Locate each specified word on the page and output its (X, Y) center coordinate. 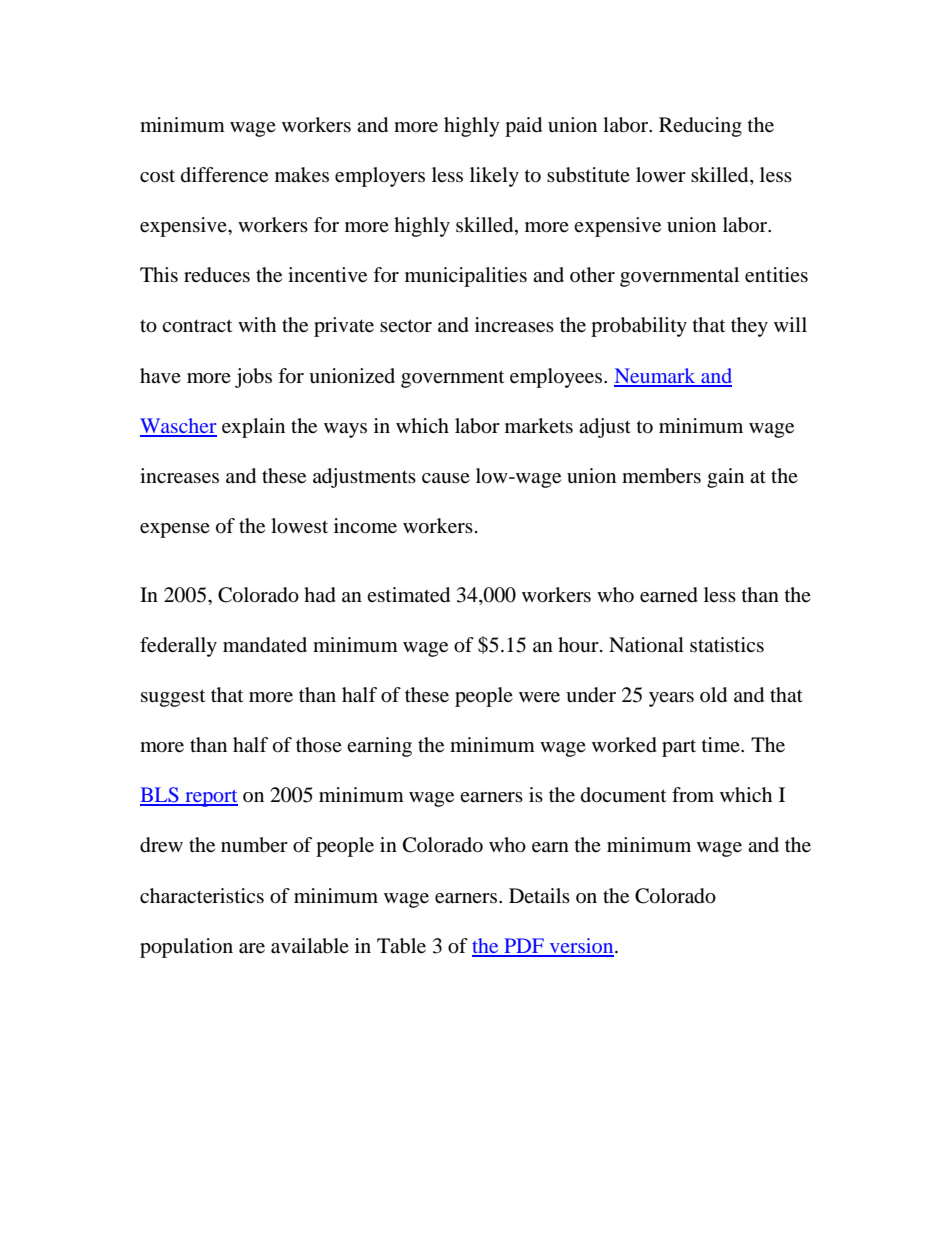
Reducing (700, 127)
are (252, 948)
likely (494, 177)
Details (539, 895)
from (693, 795)
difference (224, 175)
